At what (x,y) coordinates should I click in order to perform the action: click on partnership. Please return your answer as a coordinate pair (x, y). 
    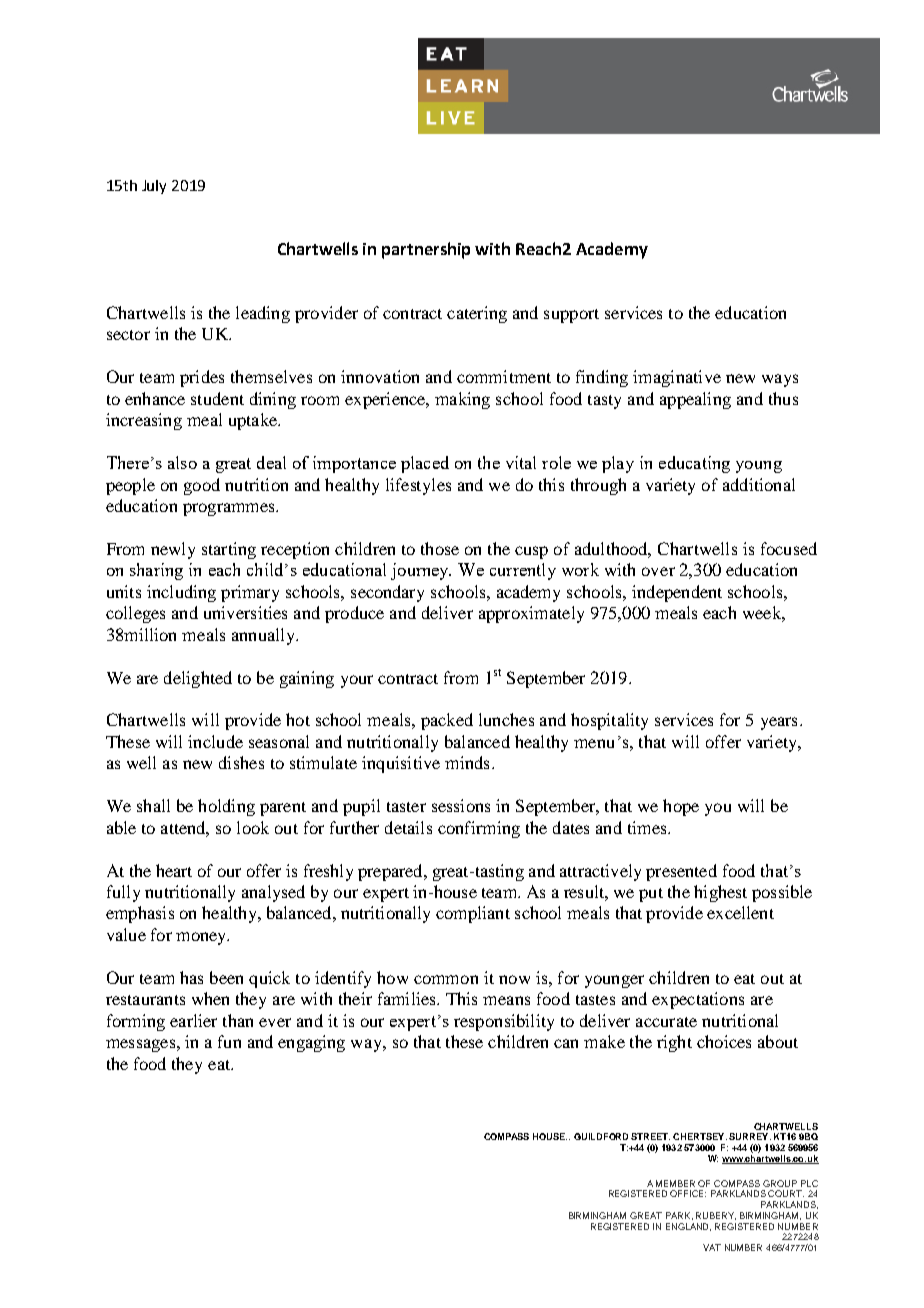
    Looking at the image, I should click on (426, 250).
